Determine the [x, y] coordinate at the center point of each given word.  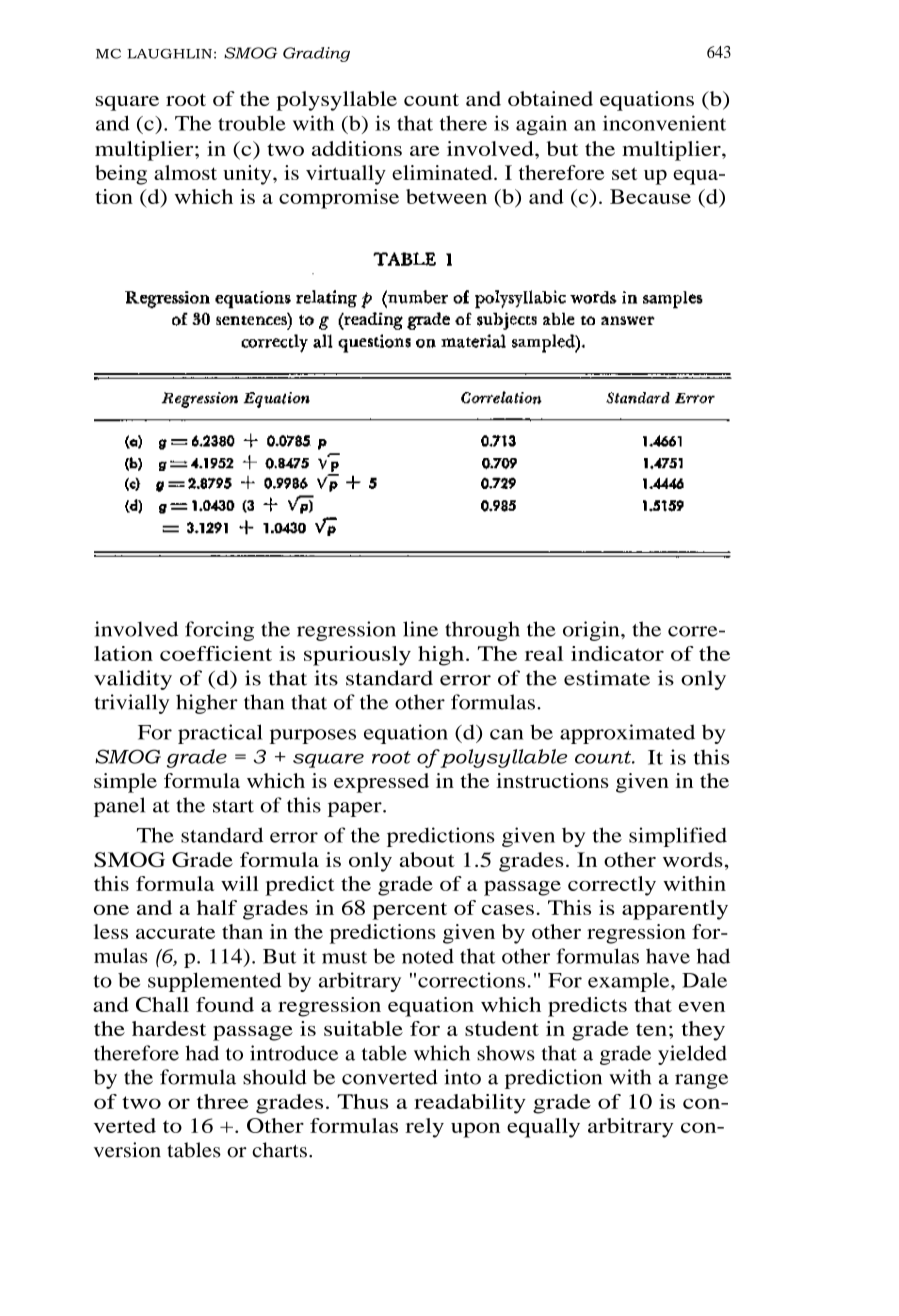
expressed [381, 783]
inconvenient [664, 123]
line [420, 629]
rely [425, 1128]
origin [592, 631]
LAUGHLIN [169, 54]
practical [220, 734]
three [223, 1101]
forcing [219, 631]
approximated [627, 734]
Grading [316, 54]
